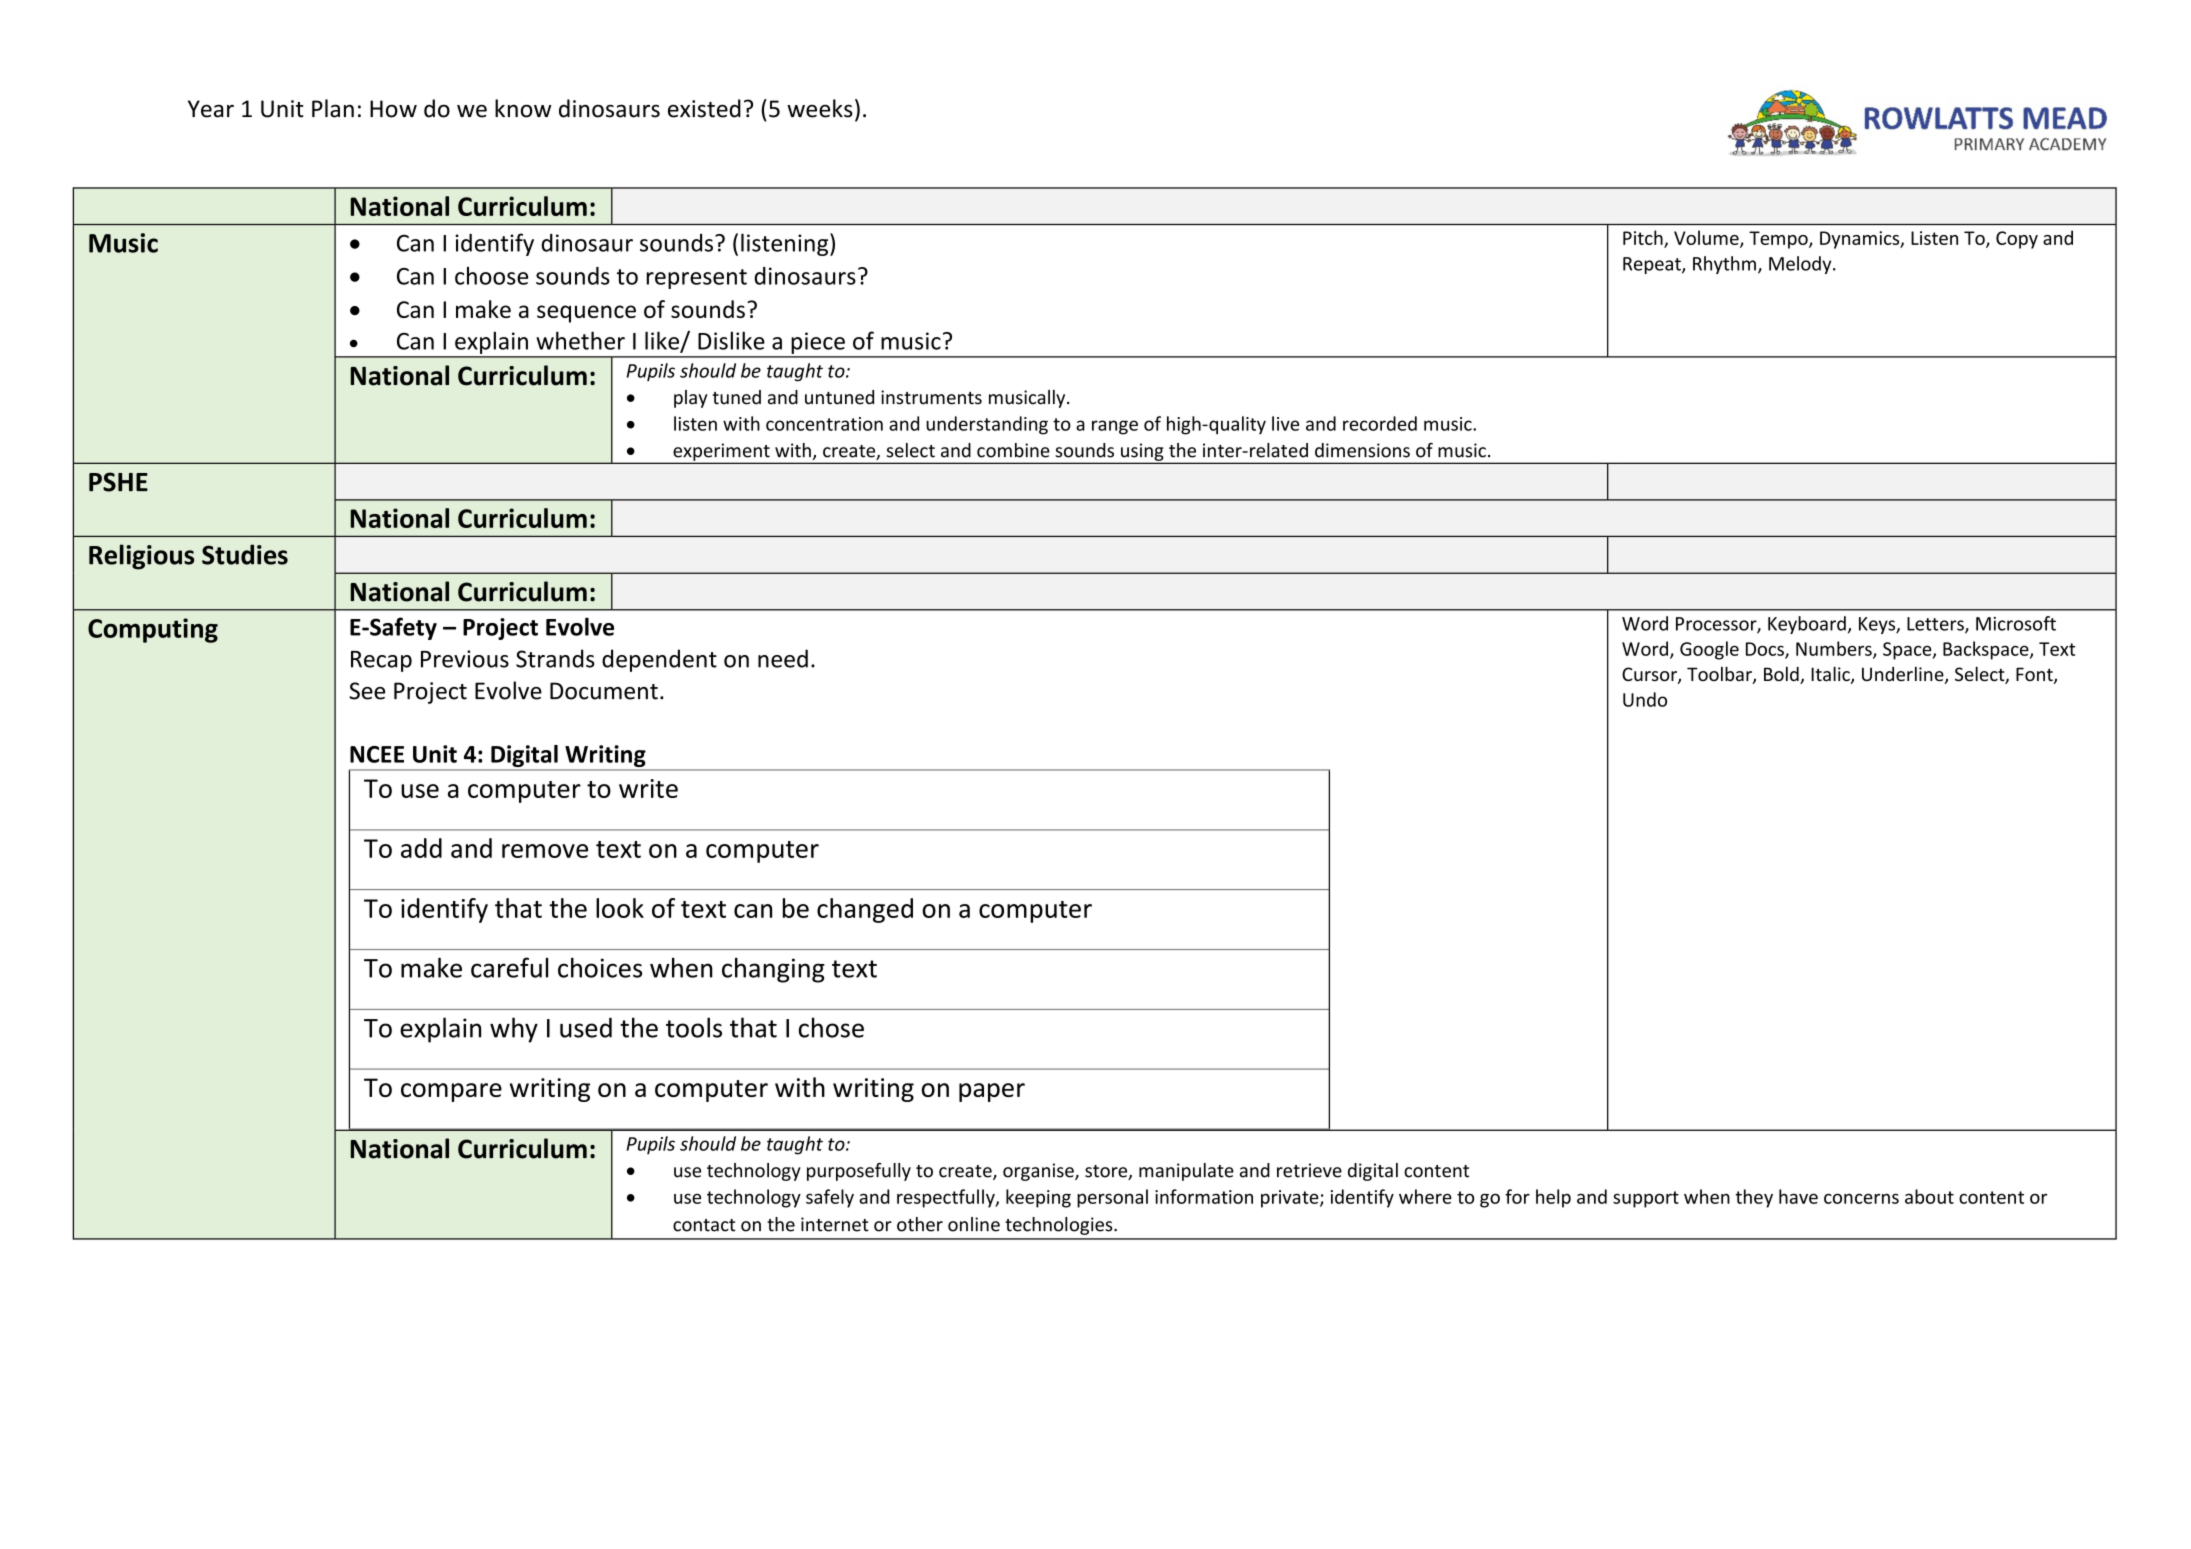 The height and width of the screenshot is (1549, 2191). What do you see at coordinates (1038, 1198) in the screenshot?
I see `keeping` at bounding box center [1038, 1198].
